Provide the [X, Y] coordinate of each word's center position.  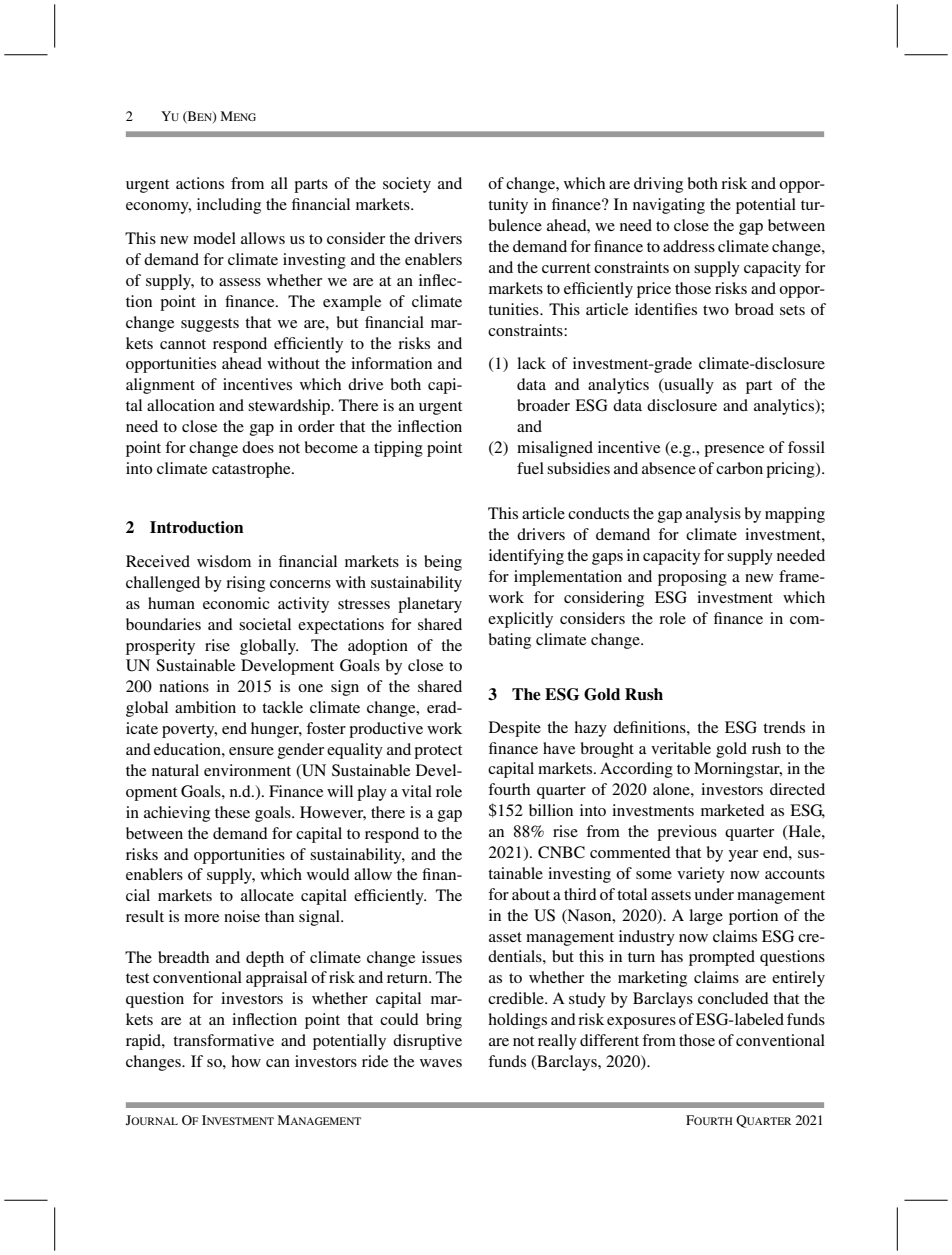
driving [658, 185]
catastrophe [252, 470]
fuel [530, 468]
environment [247, 770]
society [407, 185]
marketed [733, 810]
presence [734, 451]
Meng [238, 116]
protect [438, 752]
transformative [223, 1040]
